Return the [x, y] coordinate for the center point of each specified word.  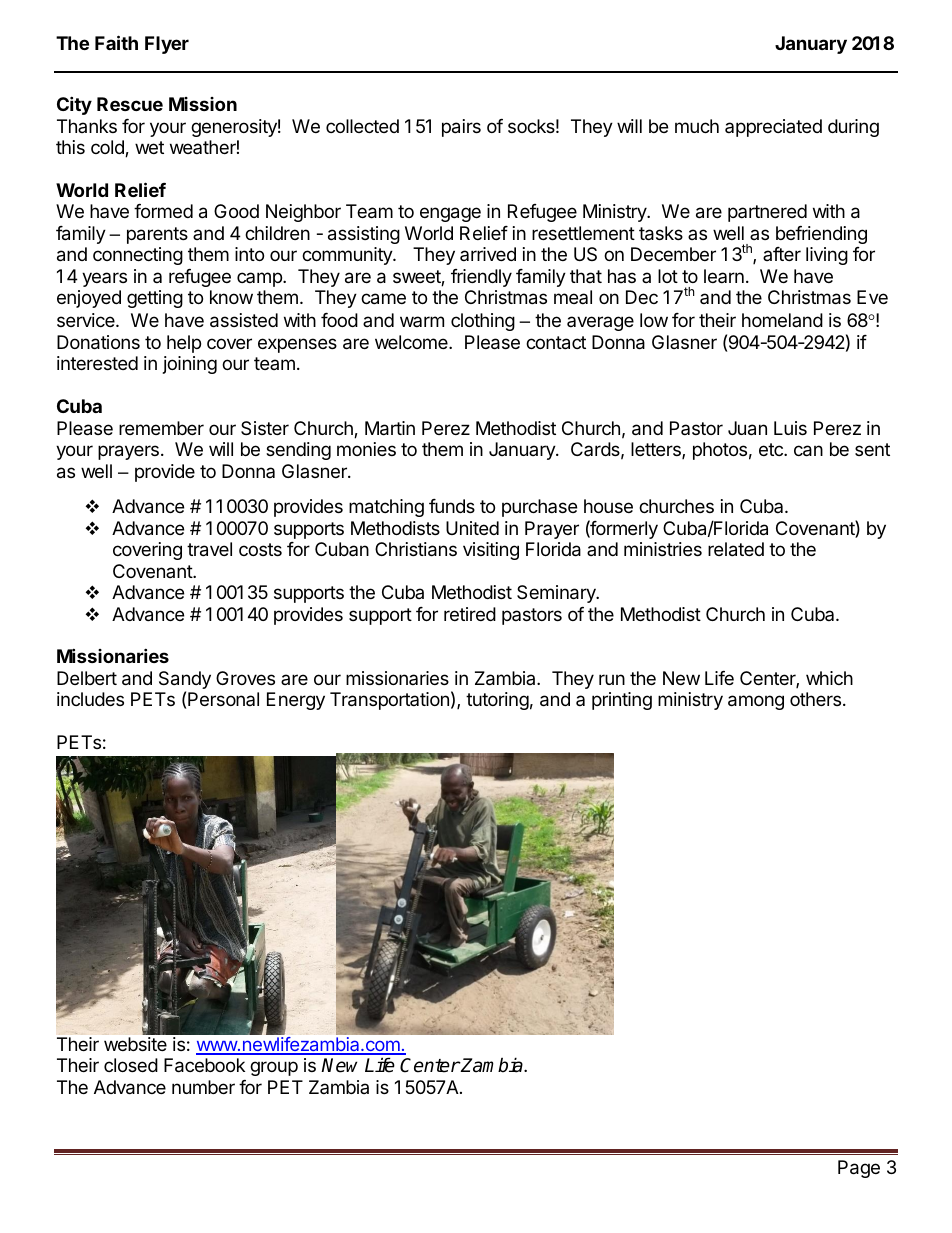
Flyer [167, 45]
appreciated [773, 128]
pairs [461, 128]
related [736, 549]
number [203, 1087]
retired [470, 614]
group [274, 1068]
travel [209, 549]
